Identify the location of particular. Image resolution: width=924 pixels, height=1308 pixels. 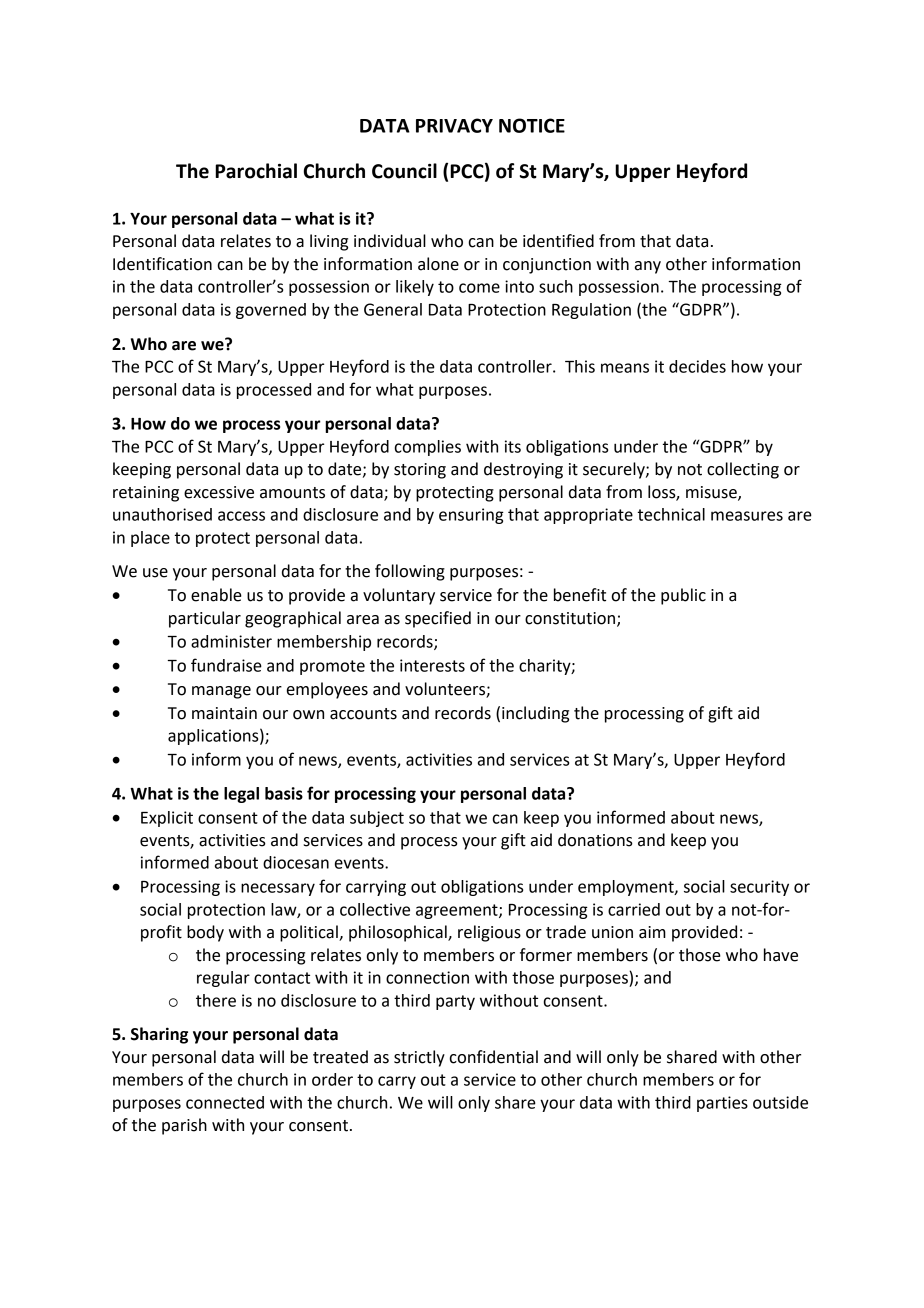
(205, 619).
